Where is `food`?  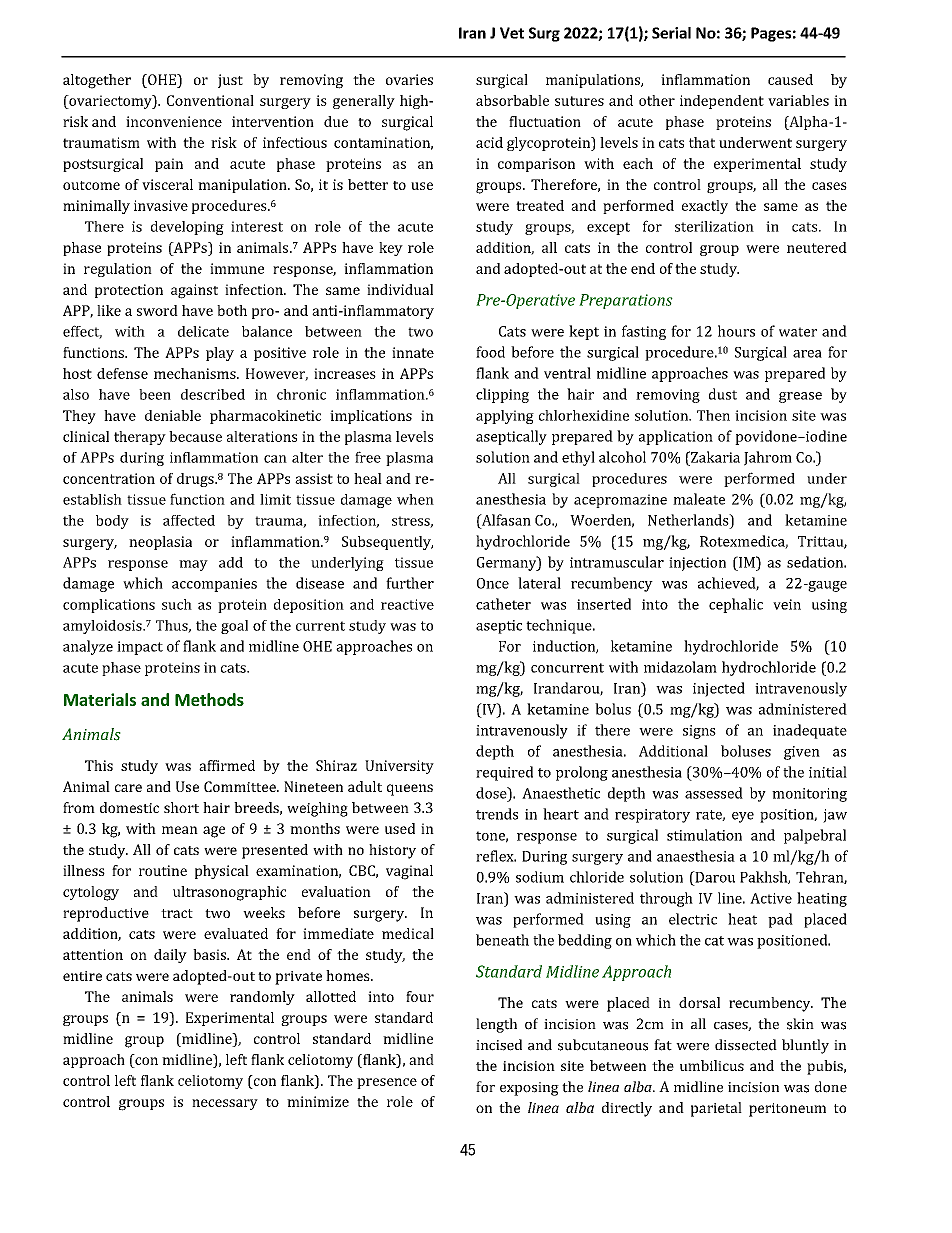
food is located at coordinates (490, 352).
